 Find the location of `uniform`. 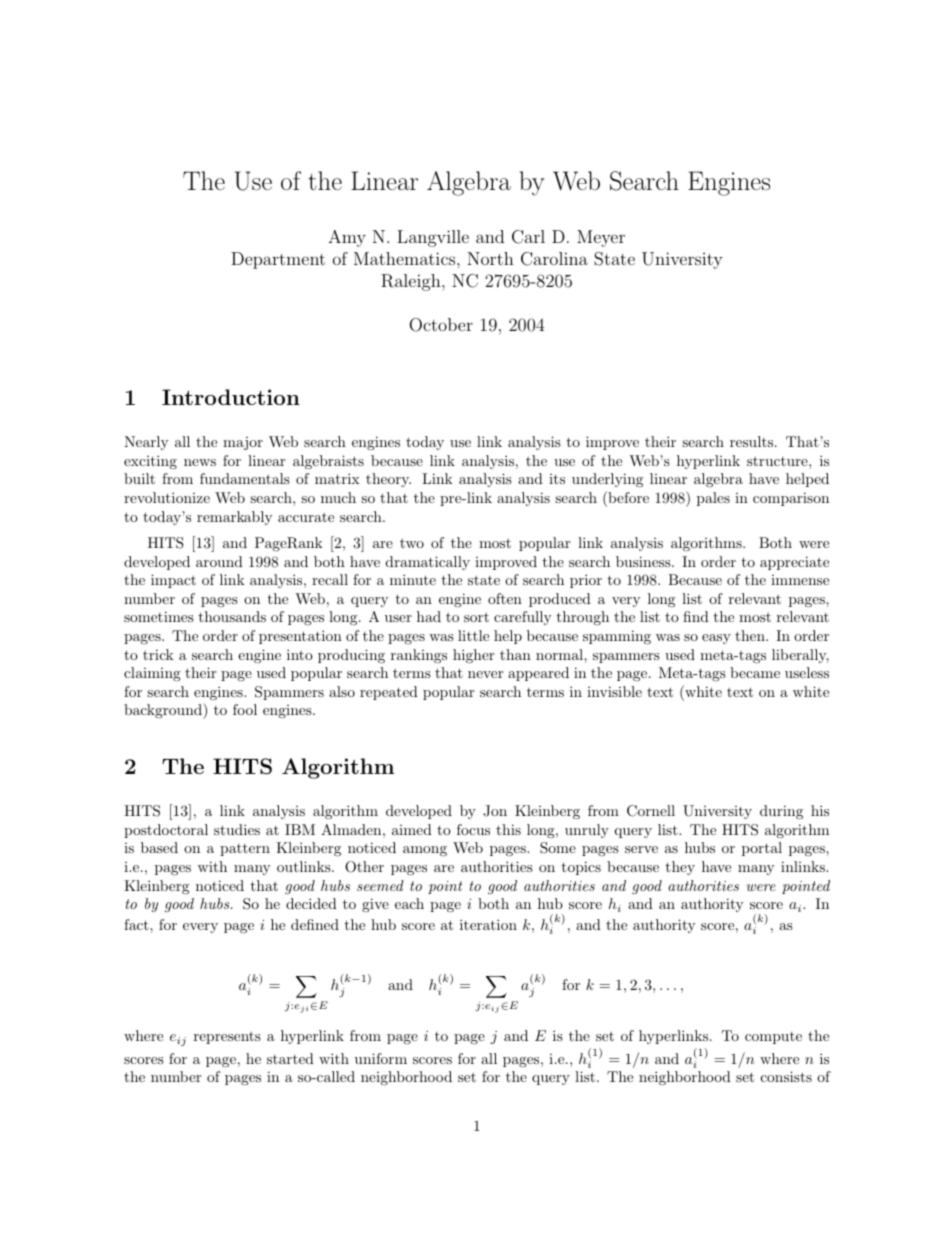

uniform is located at coordinates (381, 1058).
